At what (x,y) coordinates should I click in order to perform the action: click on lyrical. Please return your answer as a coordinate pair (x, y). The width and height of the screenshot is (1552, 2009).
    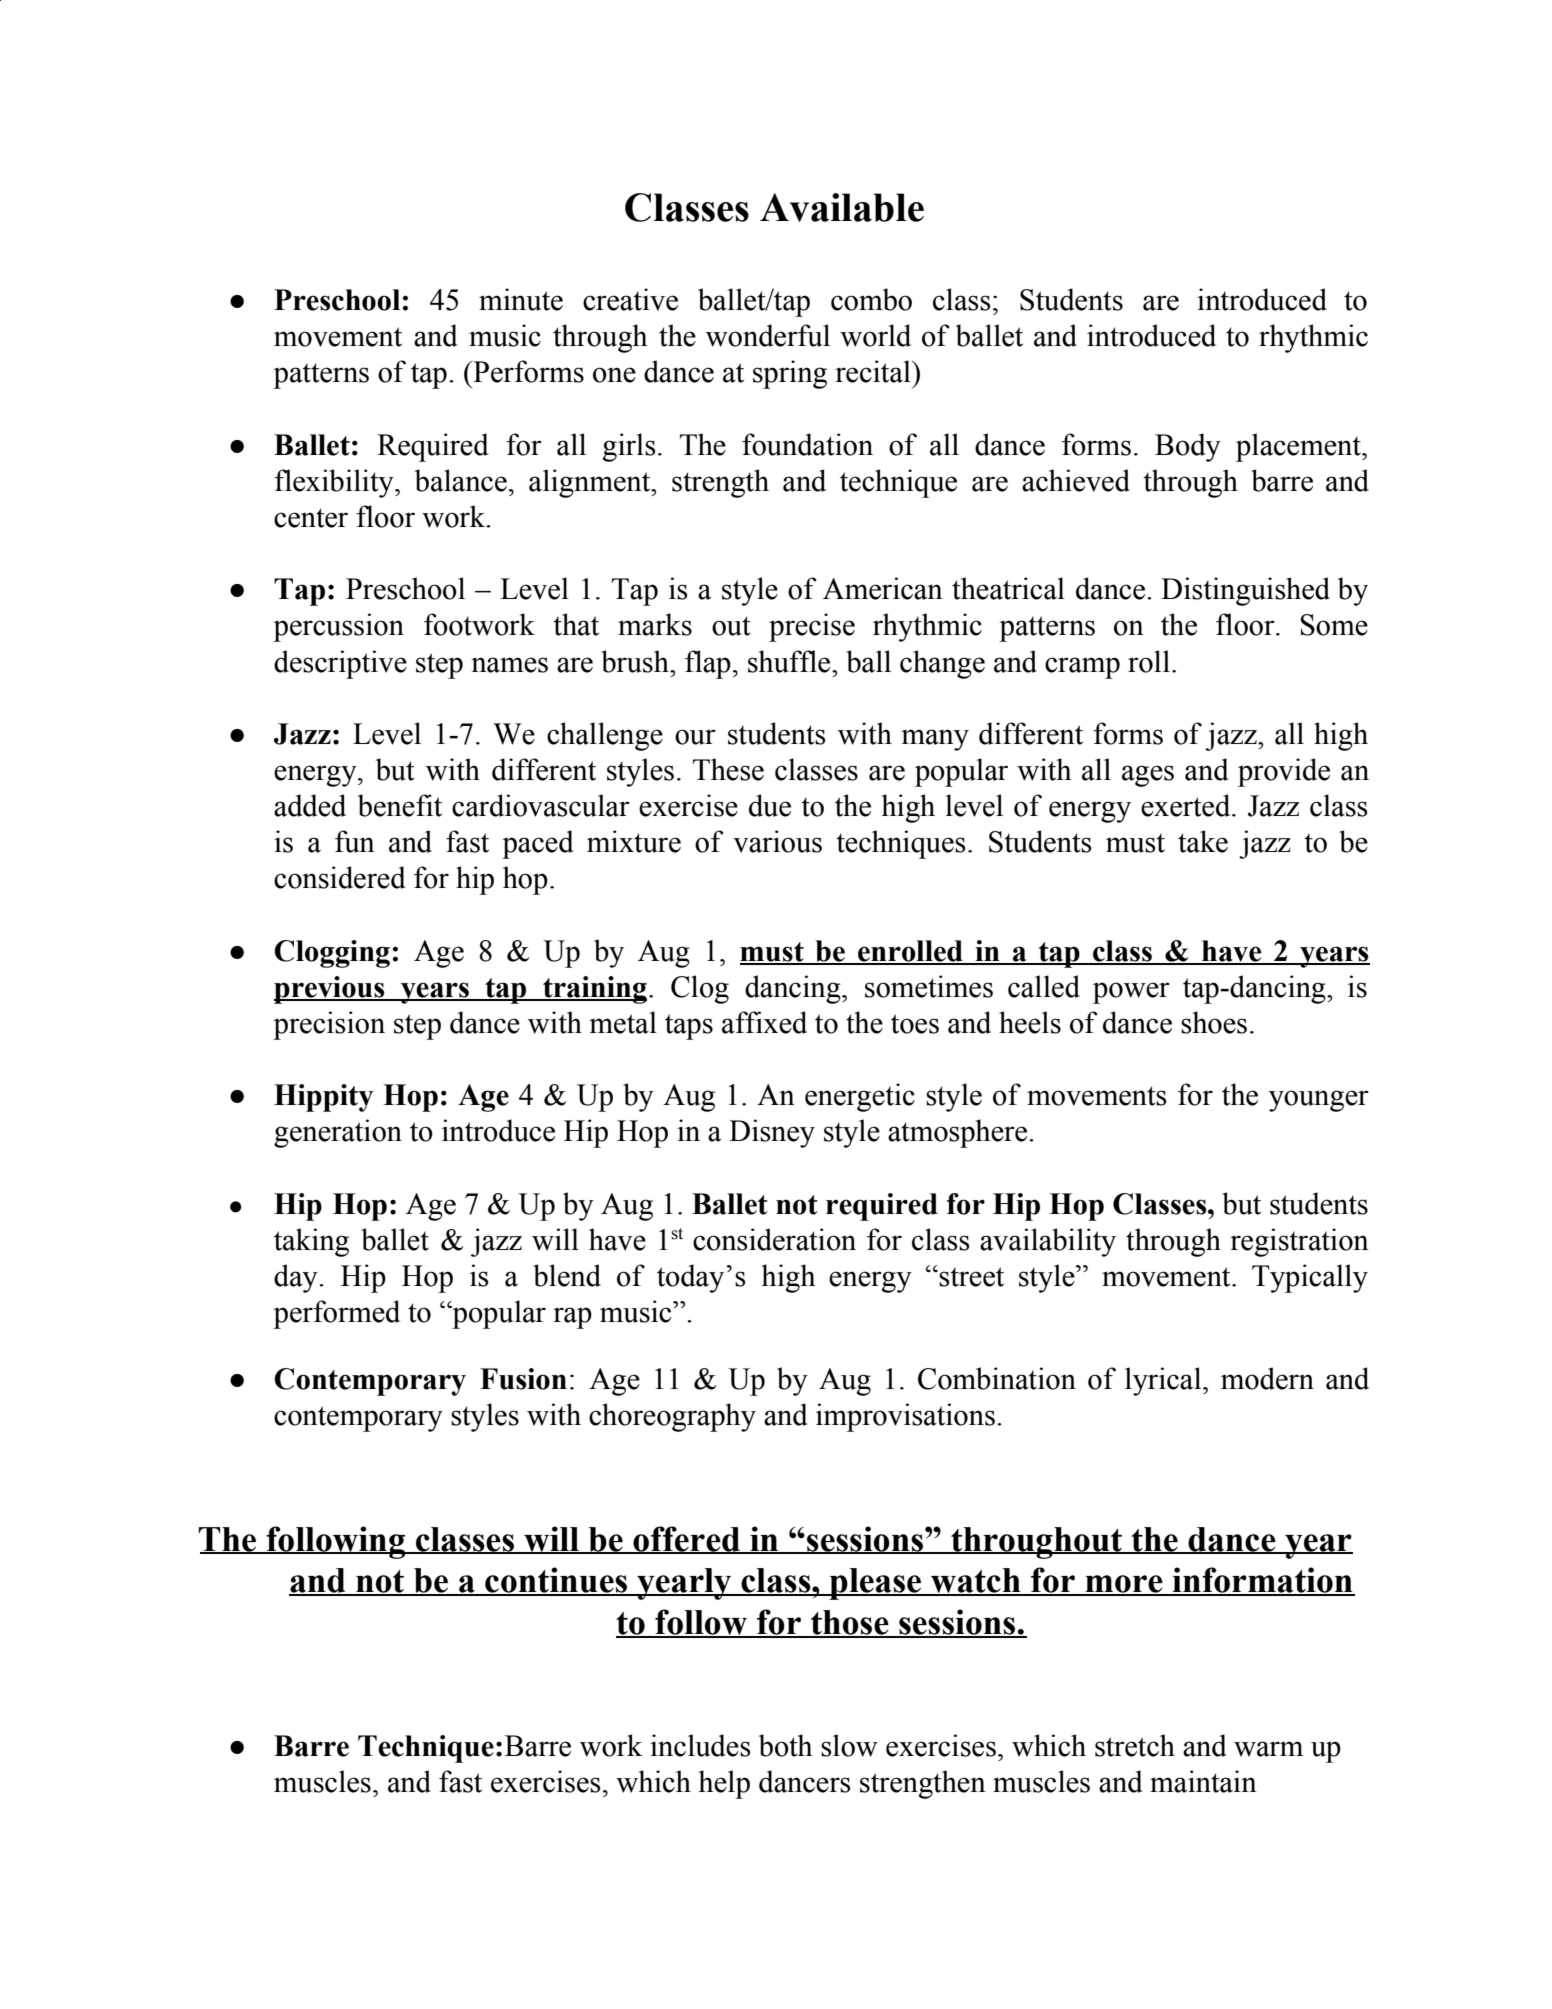
    Looking at the image, I should click on (1164, 1381).
